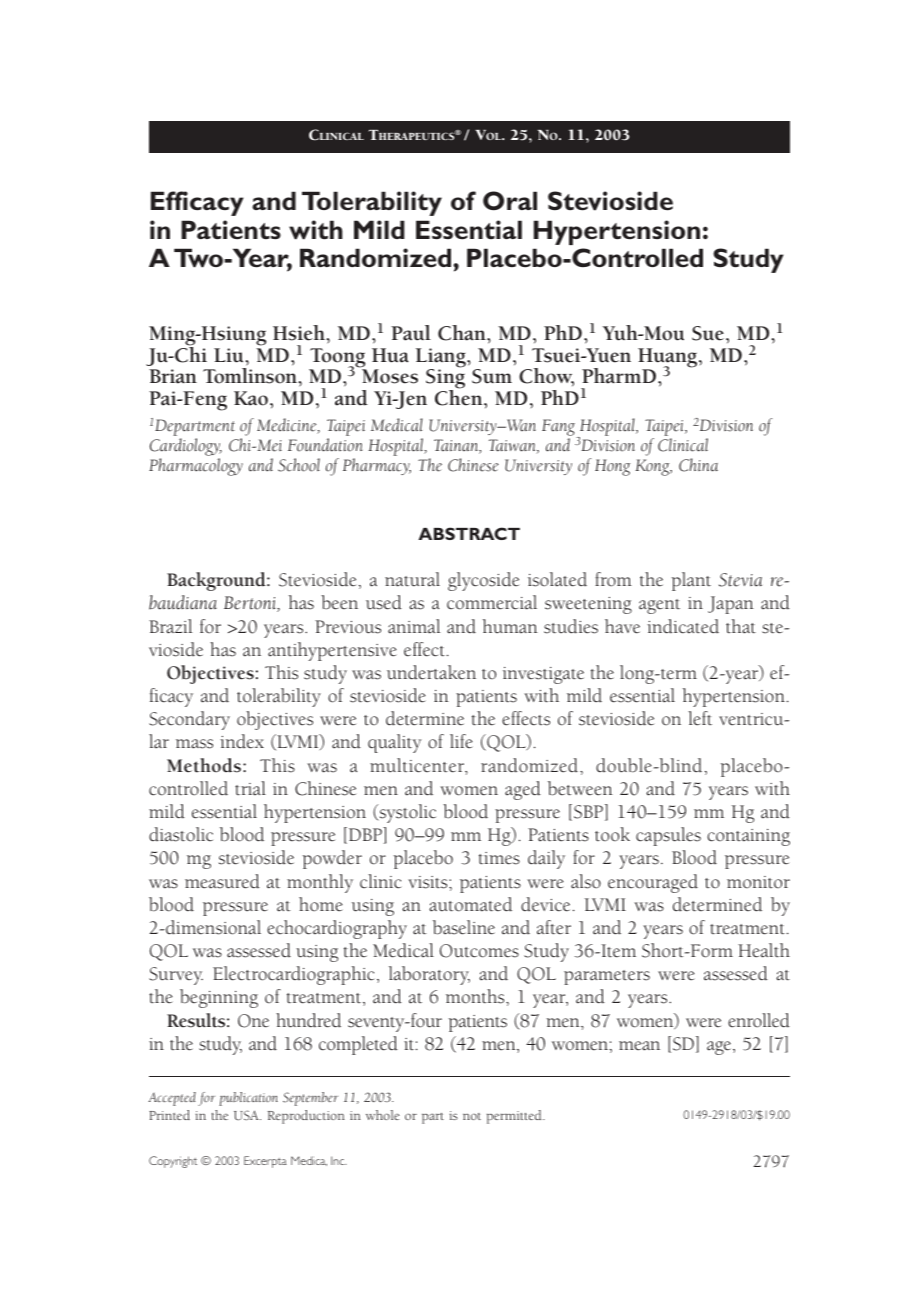  What do you see at coordinates (472, 1116) in the image?
I see `not` at bounding box center [472, 1116].
